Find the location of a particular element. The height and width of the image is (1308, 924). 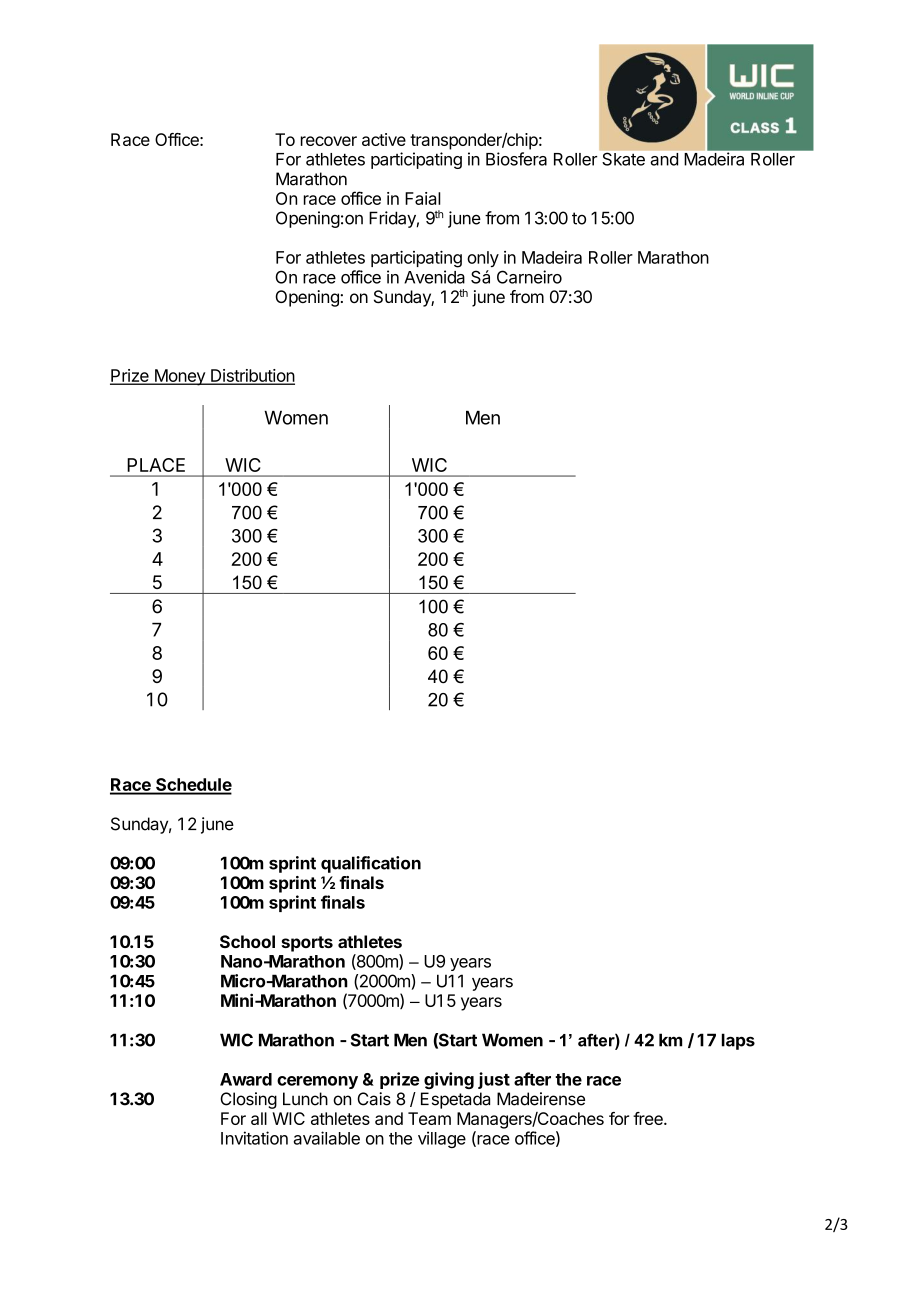

School is located at coordinates (247, 941).
